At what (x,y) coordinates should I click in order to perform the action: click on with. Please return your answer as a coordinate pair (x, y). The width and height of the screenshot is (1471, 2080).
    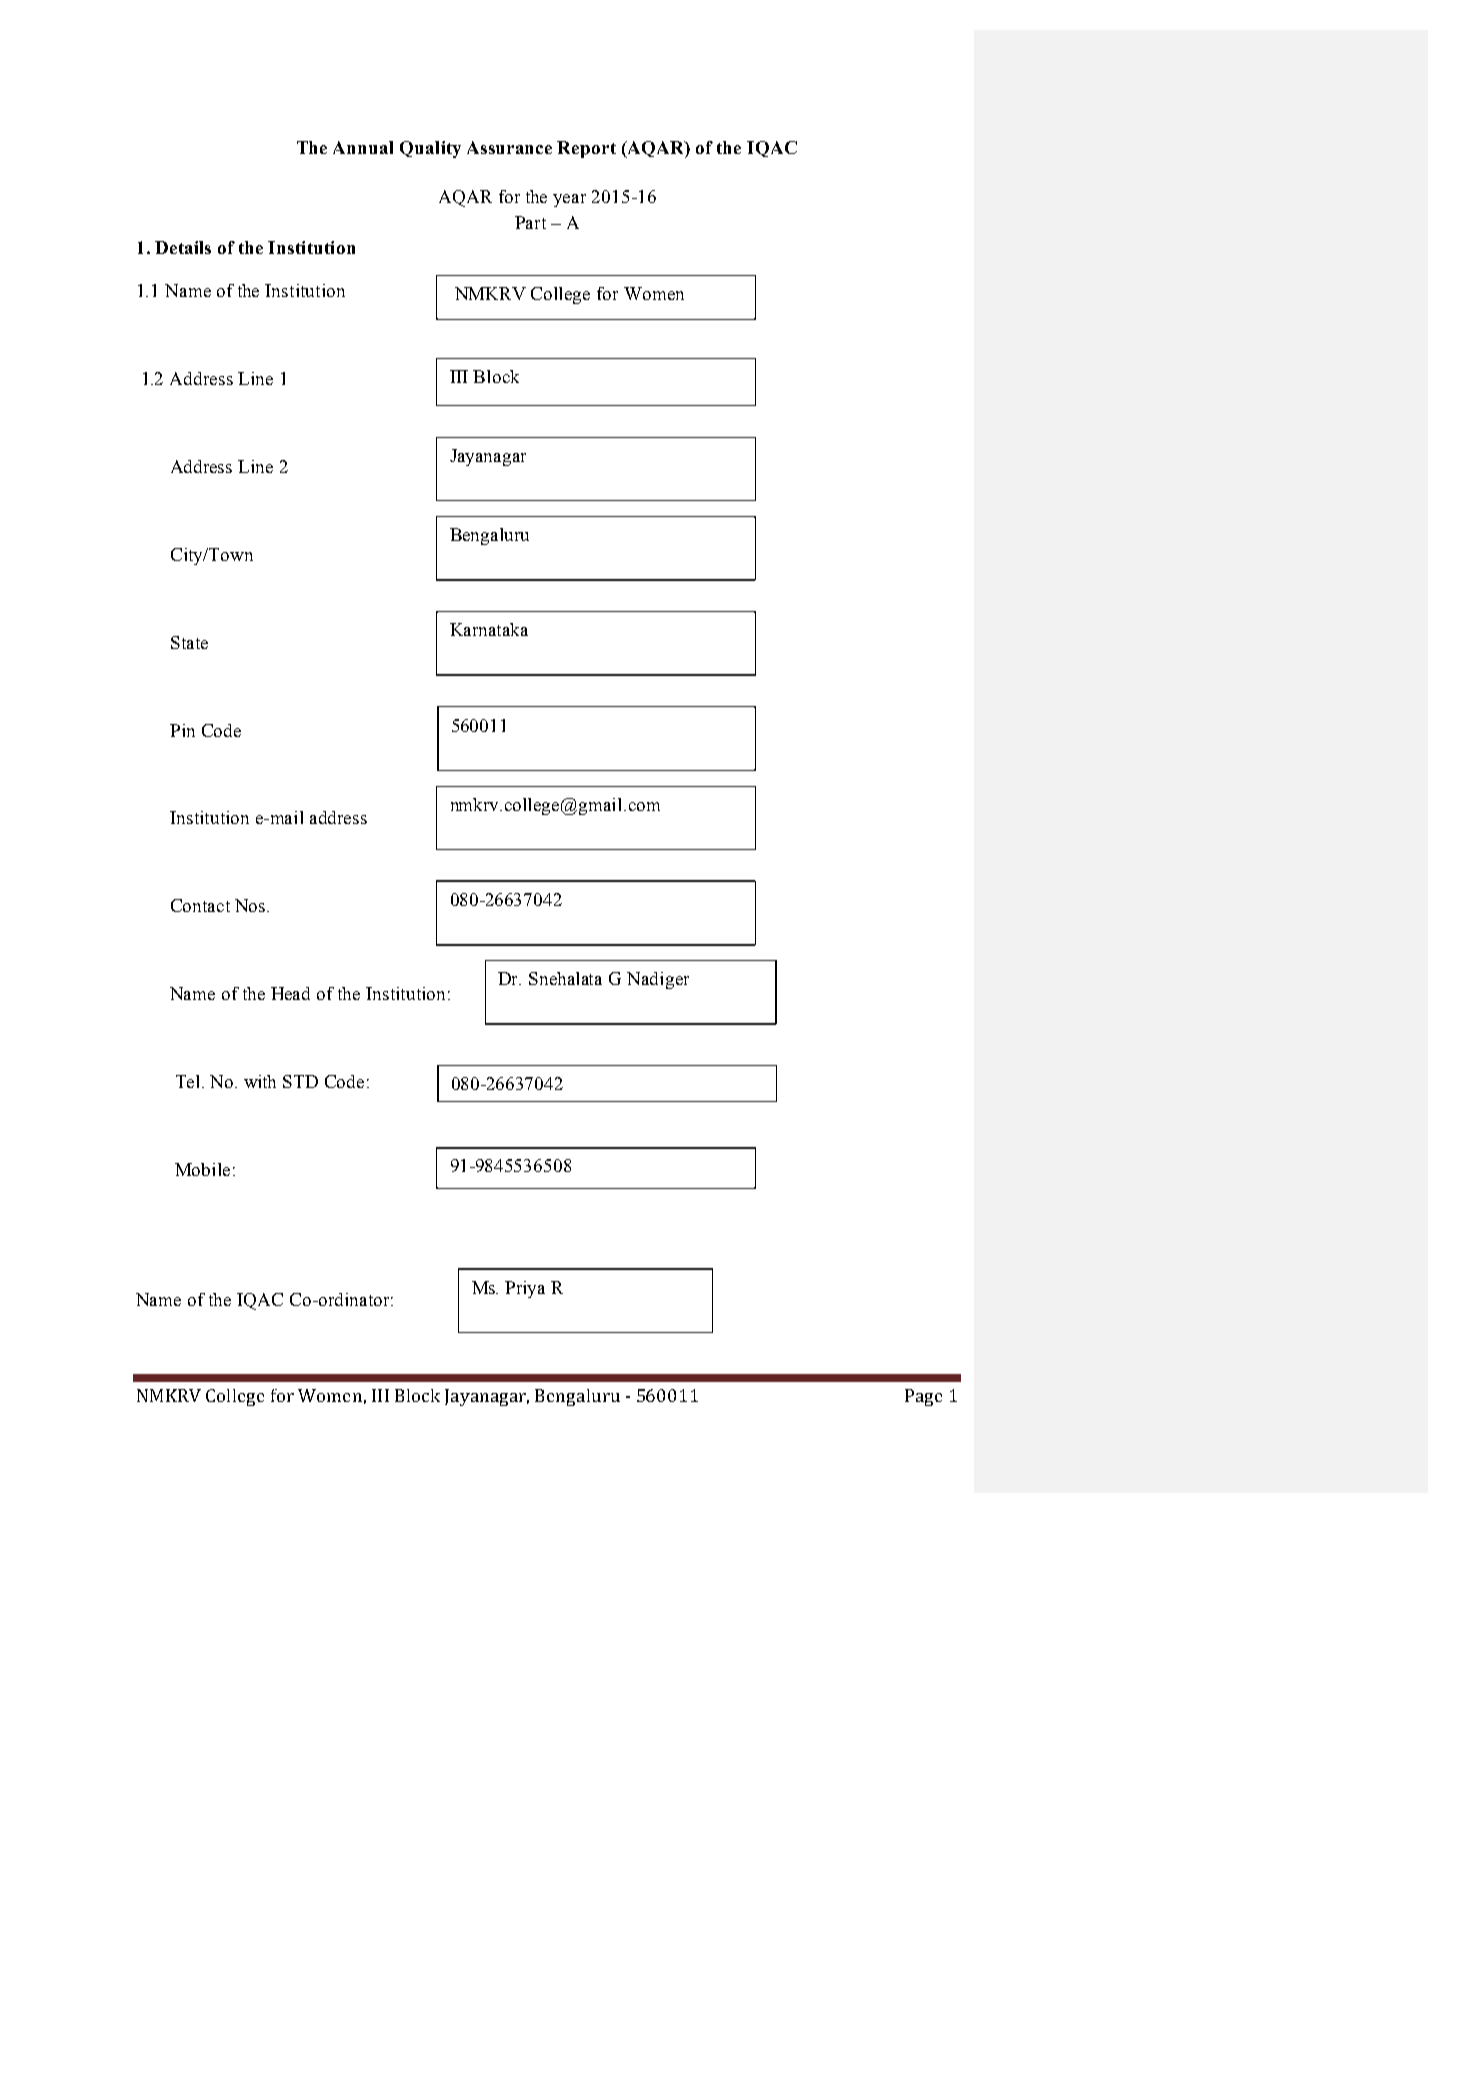
    Looking at the image, I should click on (260, 1081).
